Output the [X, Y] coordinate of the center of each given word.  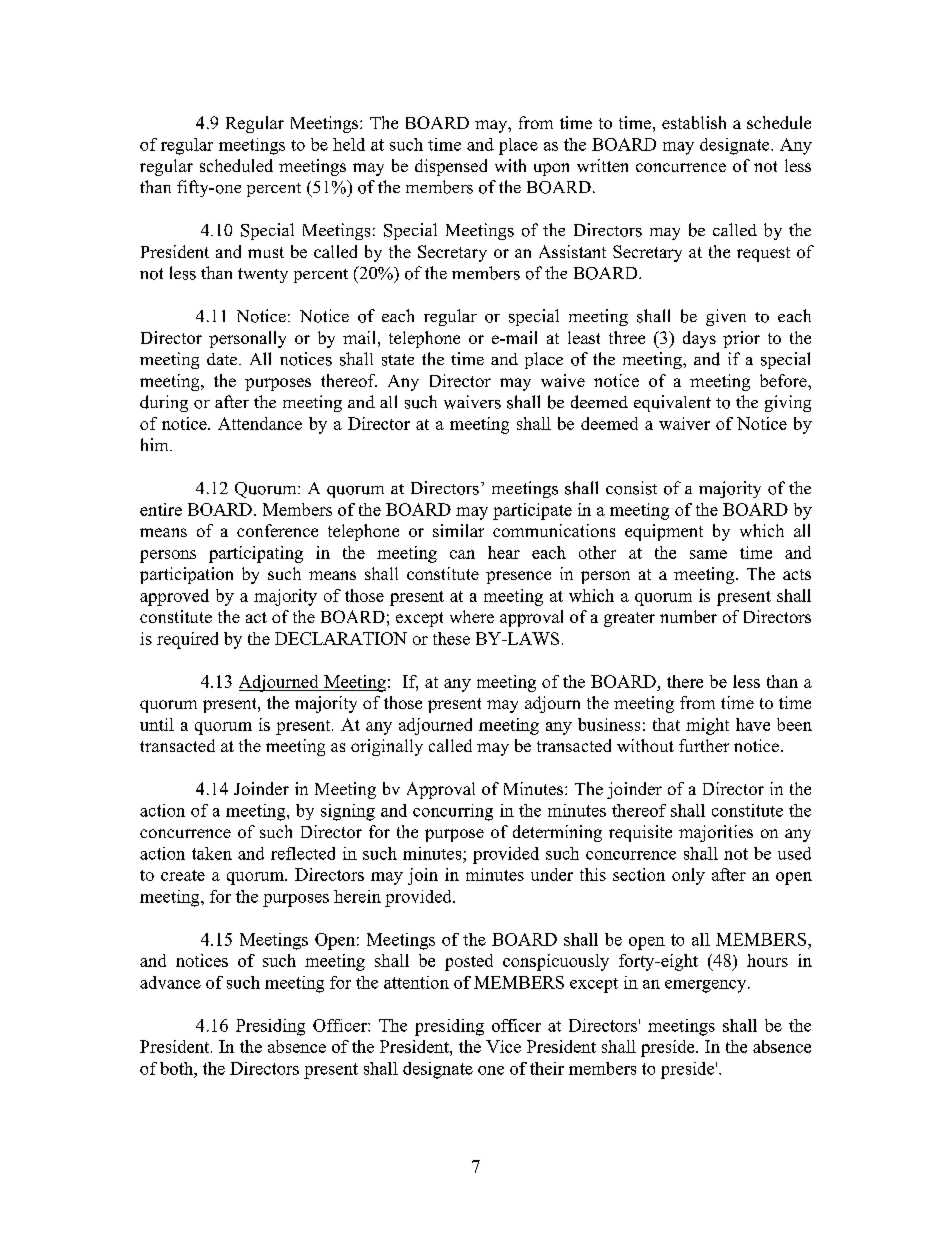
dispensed [451, 167]
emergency [707, 986]
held [349, 144]
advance [170, 982]
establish [694, 122]
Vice [503, 1046]
